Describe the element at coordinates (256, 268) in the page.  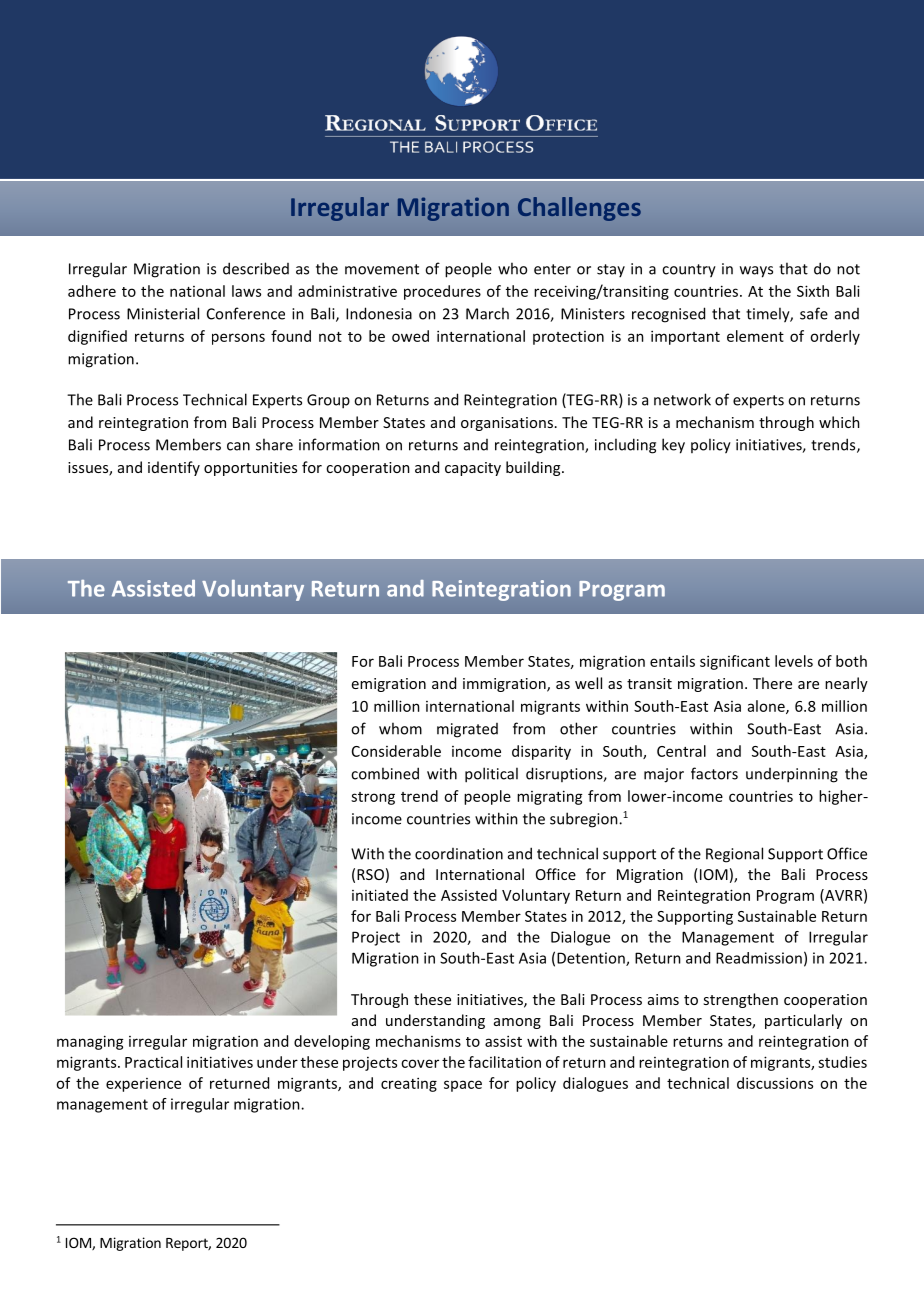
I see `described` at that location.
